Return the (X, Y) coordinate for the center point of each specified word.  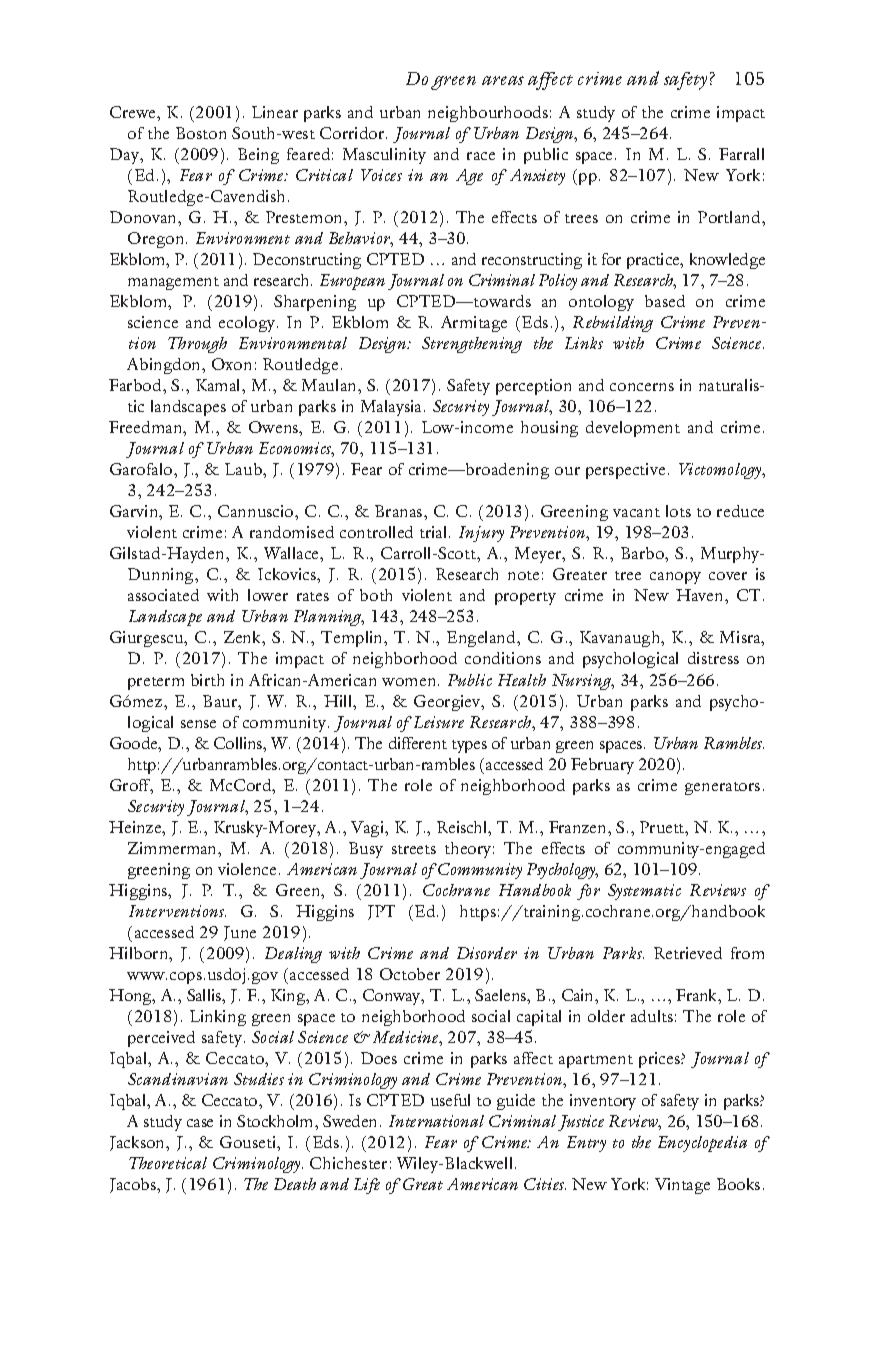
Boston (201, 133)
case (200, 1123)
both (376, 595)
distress (713, 658)
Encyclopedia (702, 1144)
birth (207, 680)
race (481, 156)
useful (450, 1100)
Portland (730, 217)
